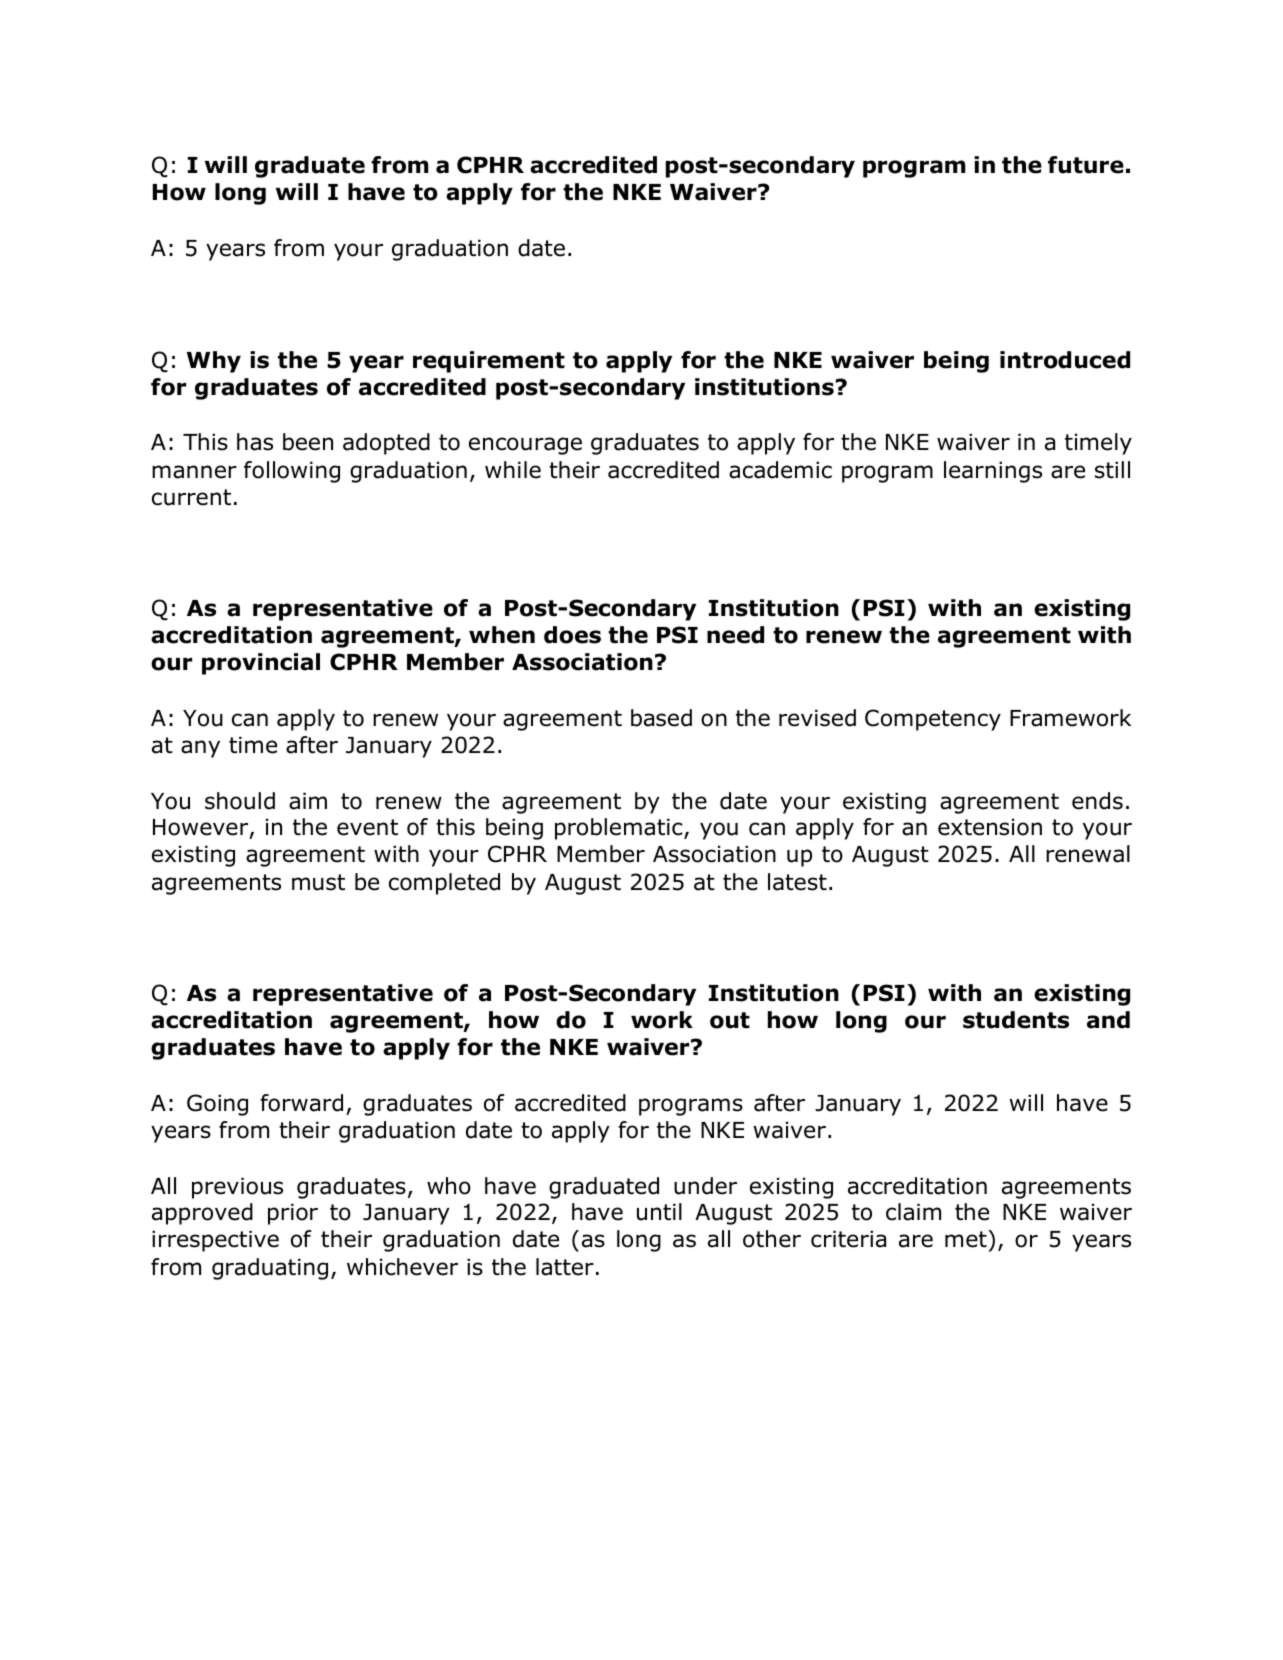 The width and height of the document is (1283, 1660). What do you see at coordinates (214, 362) in the document?
I see `Why` at bounding box center [214, 362].
